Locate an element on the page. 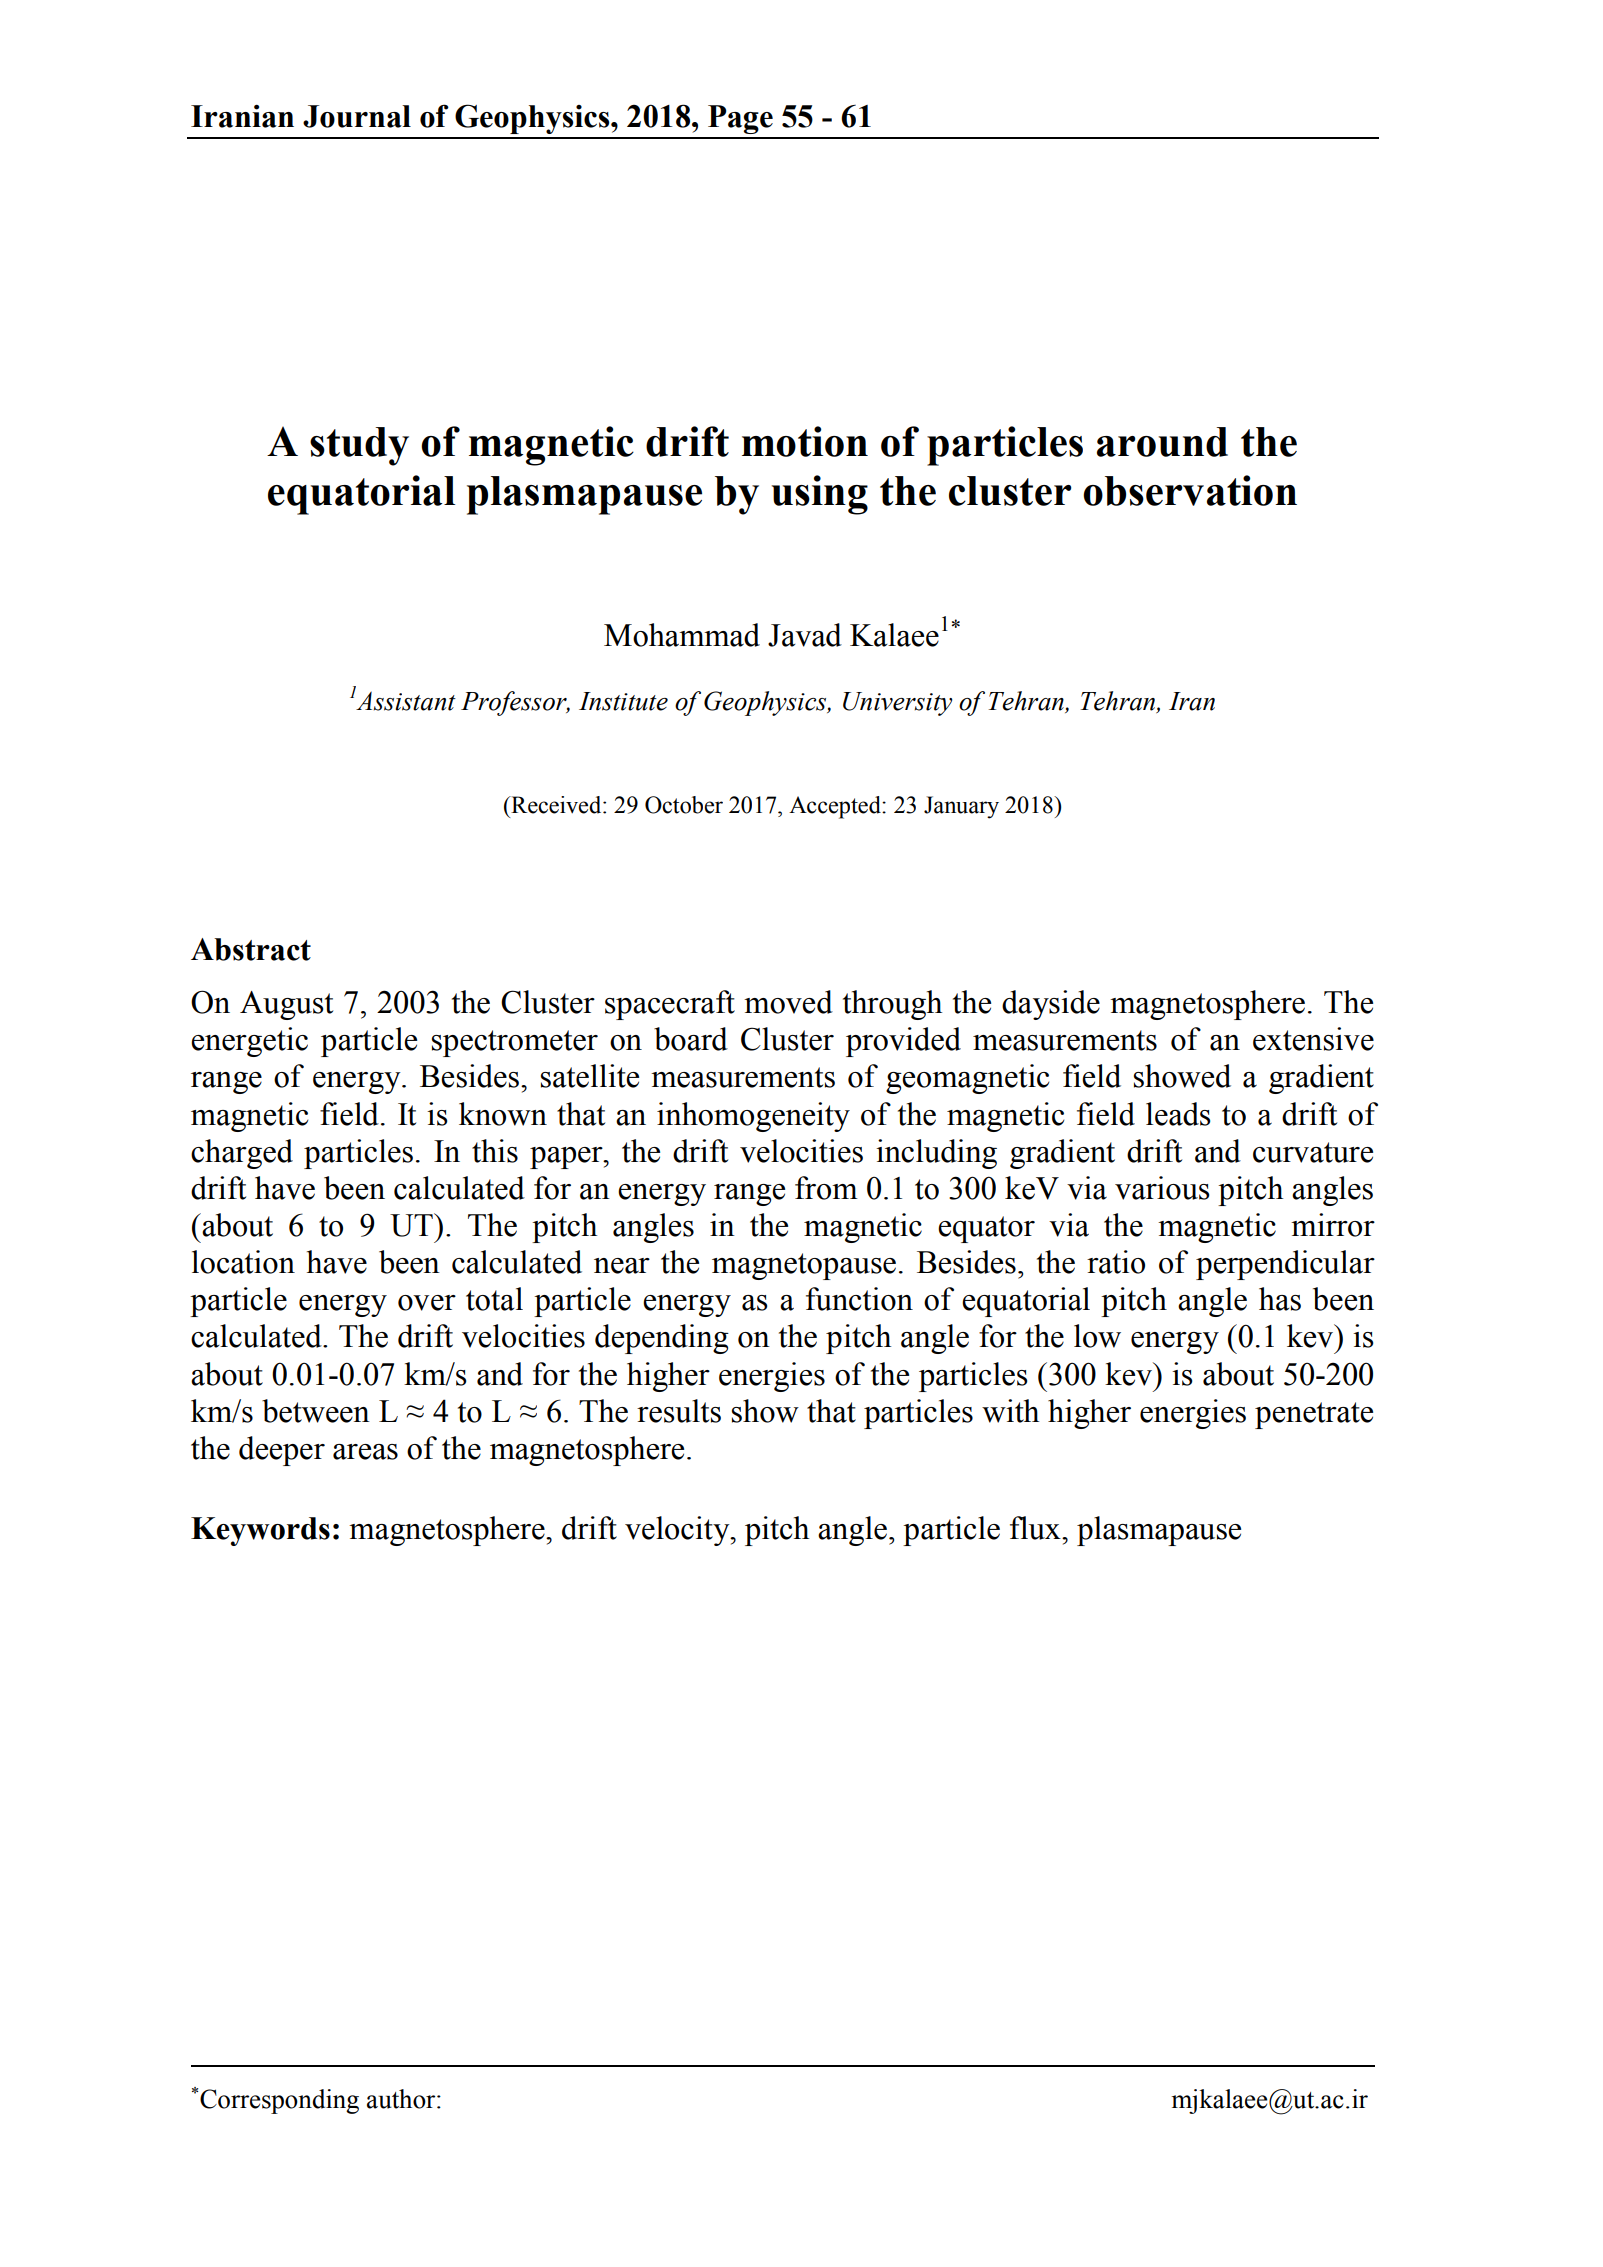 Image resolution: width=1603 pixels, height=2267 pixels. study is located at coordinates (359, 446).
